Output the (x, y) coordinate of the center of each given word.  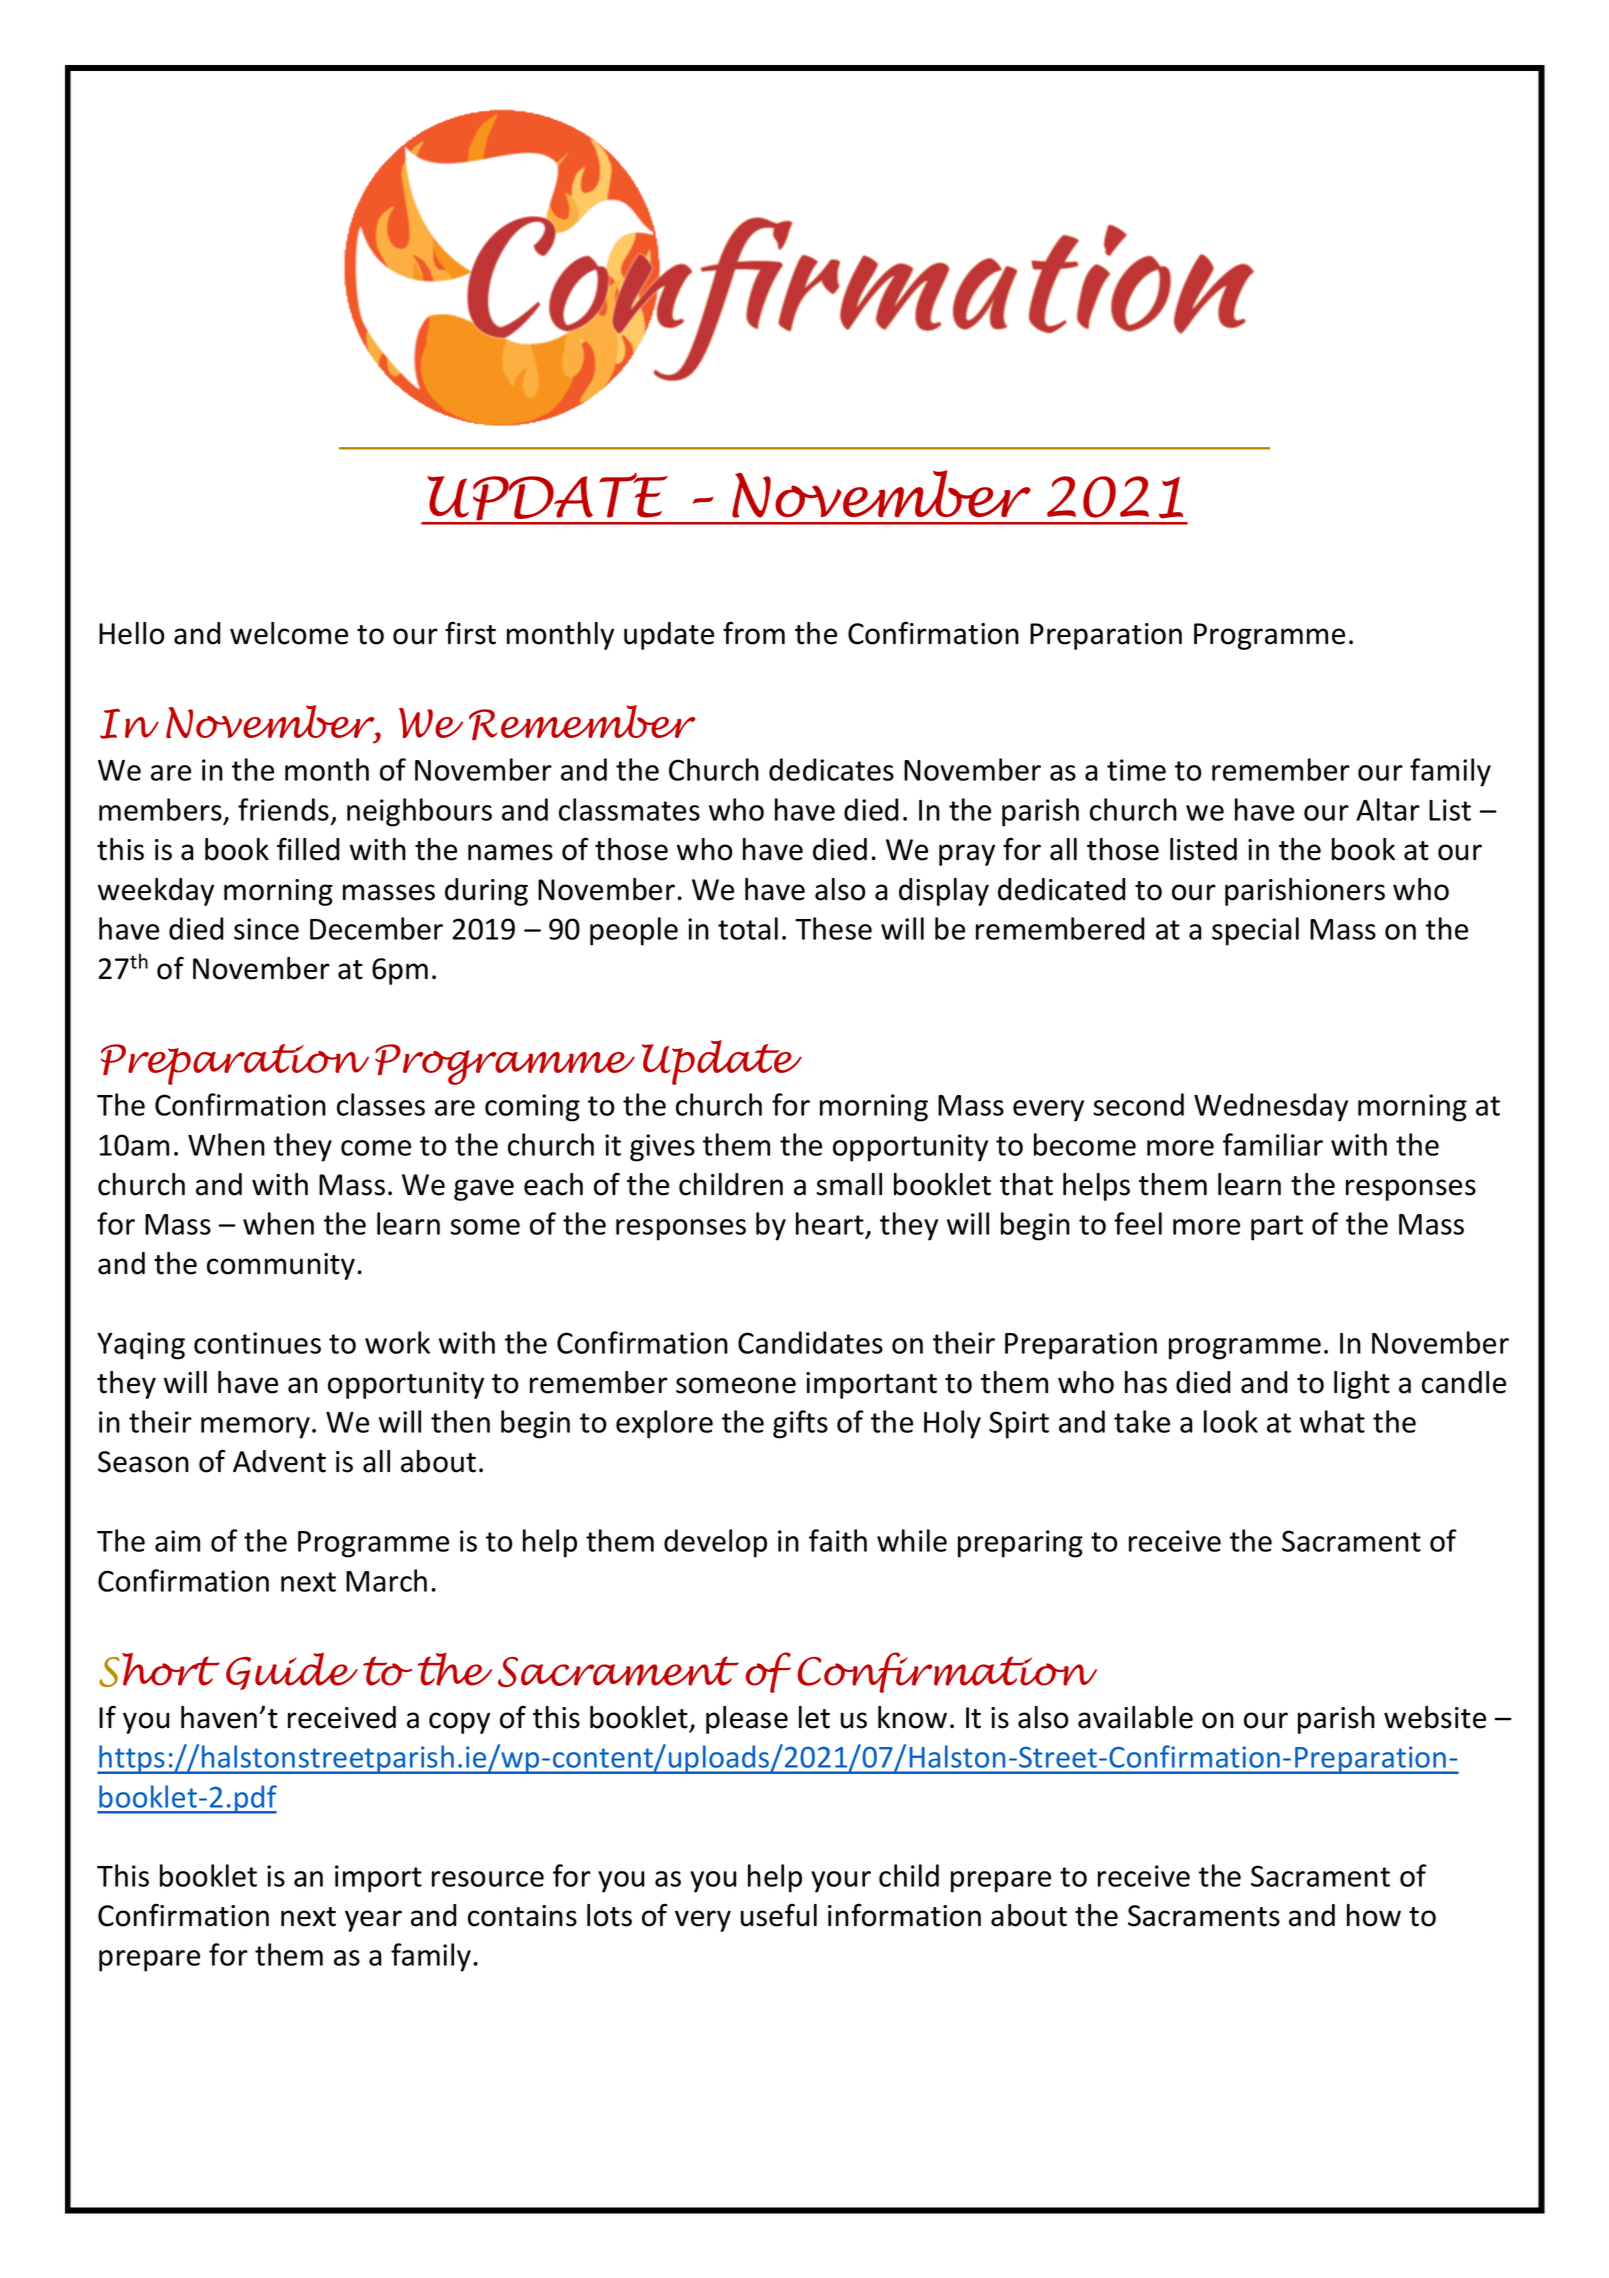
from (754, 633)
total (748, 928)
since (266, 929)
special (1255, 931)
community (281, 1266)
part (1277, 1228)
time (1136, 770)
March (386, 1580)
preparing (1020, 1544)
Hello (132, 633)
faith (838, 1540)
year (373, 1921)
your (841, 1882)
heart (831, 1225)
